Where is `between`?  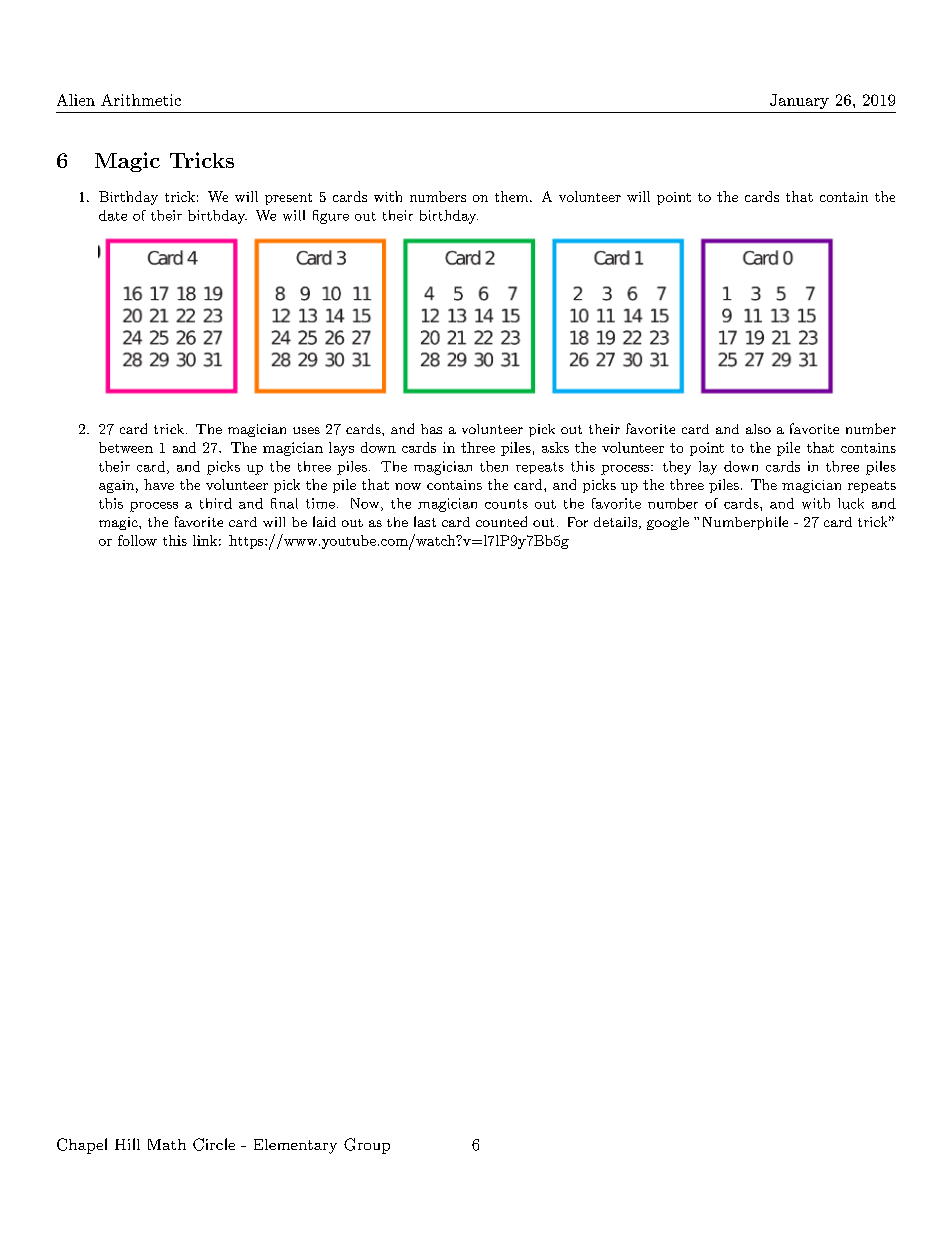
between is located at coordinates (126, 447).
